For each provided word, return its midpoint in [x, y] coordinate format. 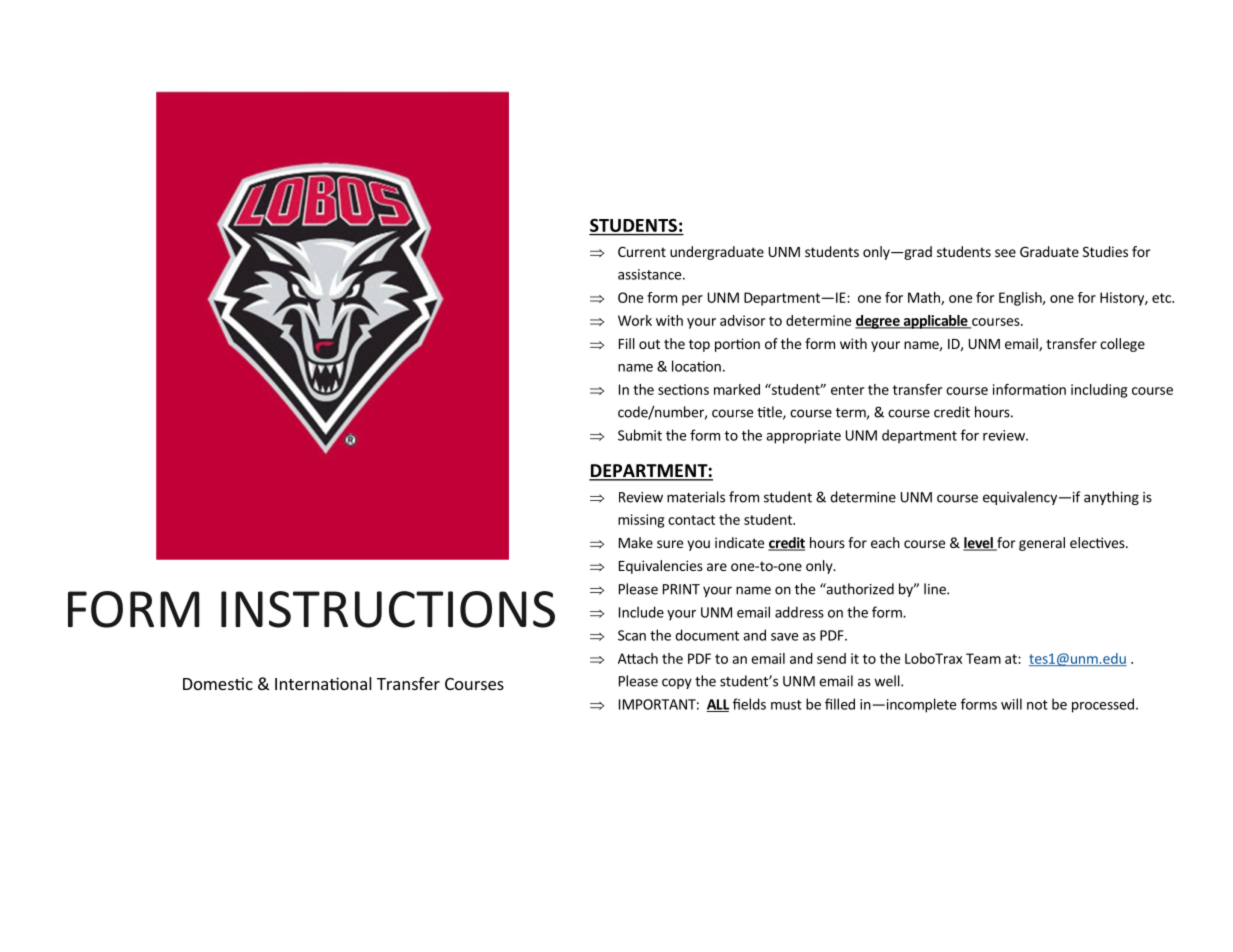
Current [642, 251]
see [1005, 253]
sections [683, 389]
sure [670, 544]
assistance [651, 274]
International [323, 683]
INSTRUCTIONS [388, 609]
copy [677, 683]
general [1042, 544]
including [1099, 391]
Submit [640, 435]
